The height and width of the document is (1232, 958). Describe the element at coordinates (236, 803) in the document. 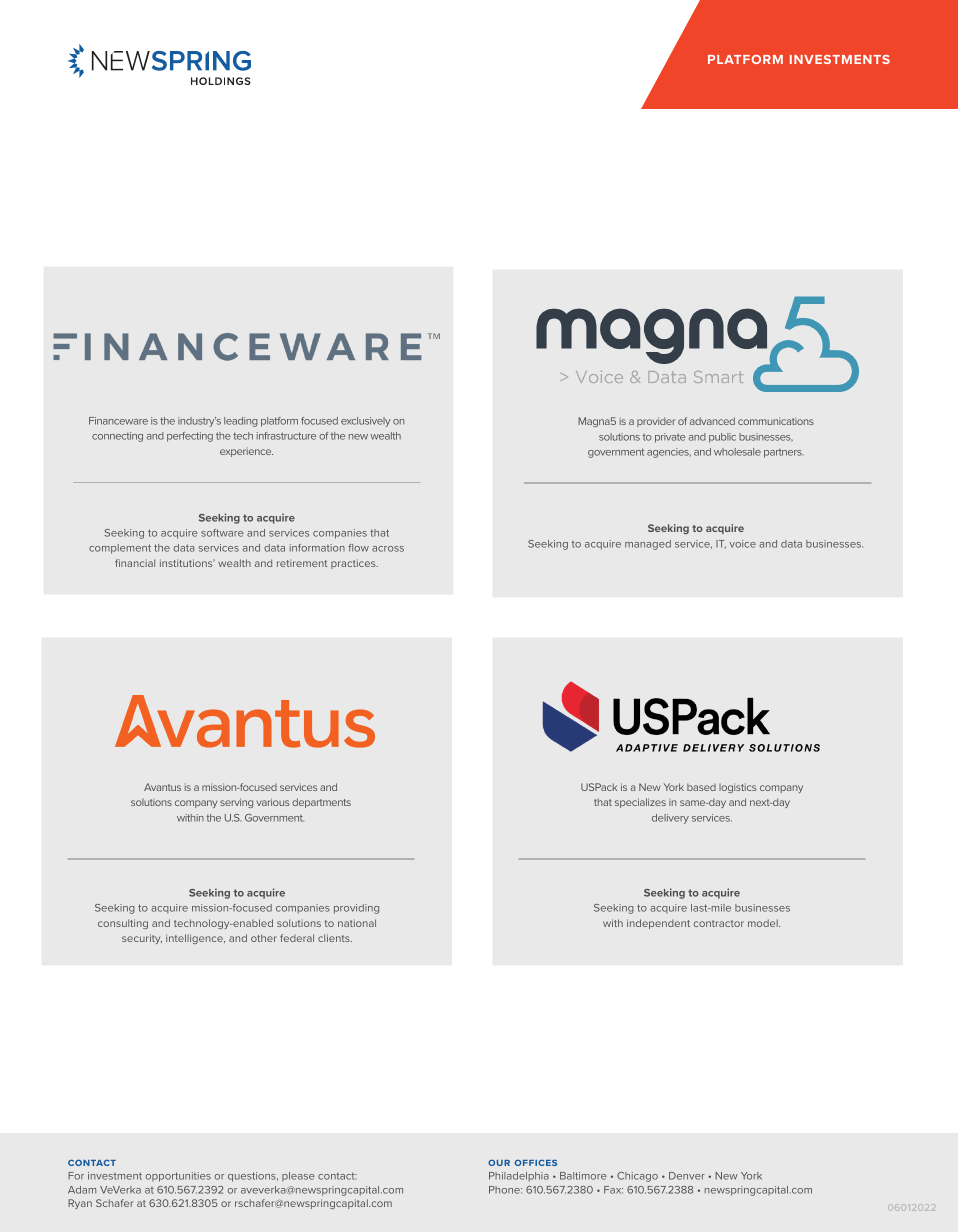

I see `serving` at that location.
